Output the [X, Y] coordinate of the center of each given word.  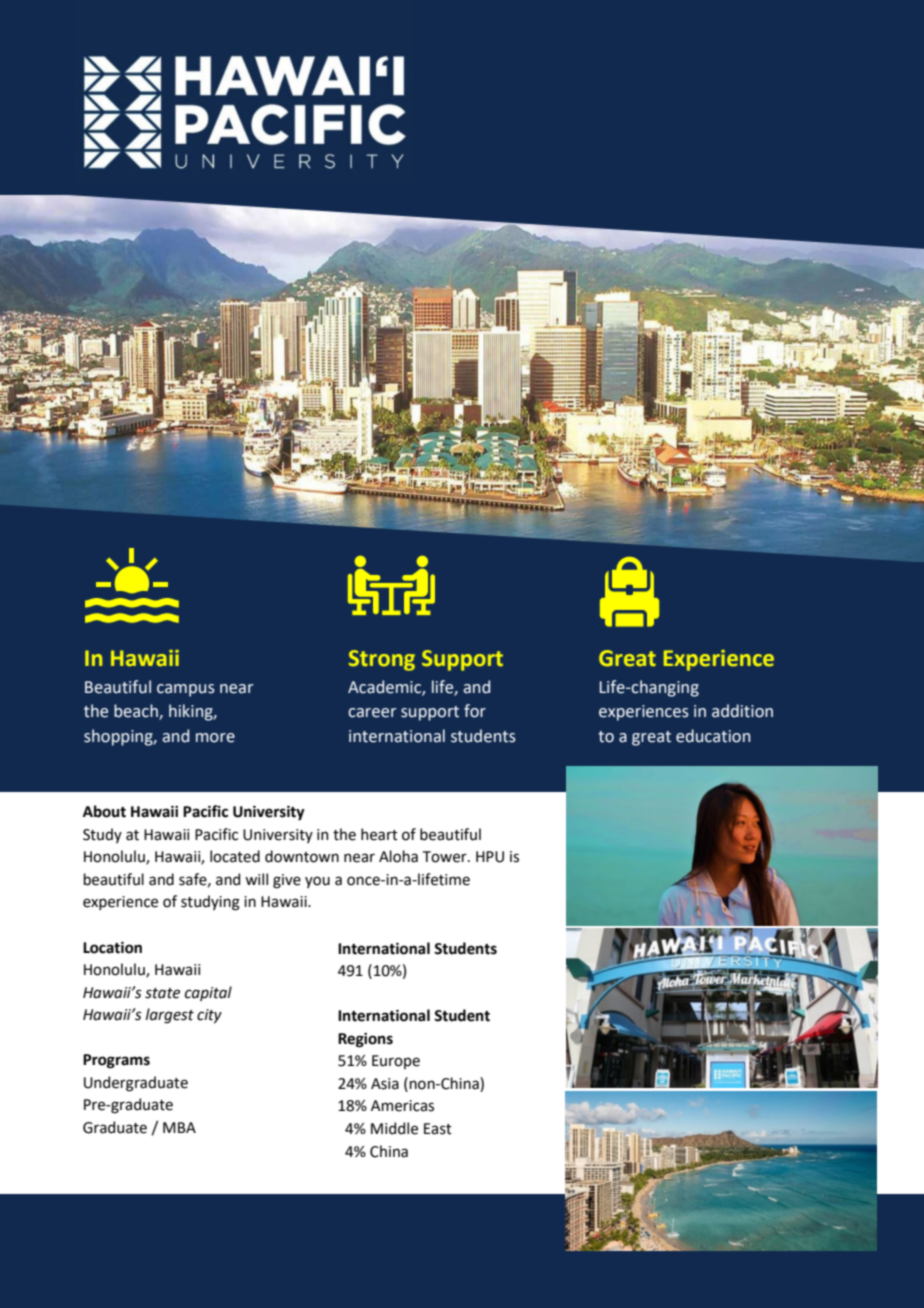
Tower [446, 857]
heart [379, 834]
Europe [396, 1062]
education [713, 736]
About [104, 811]
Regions [365, 1040]
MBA [179, 1127]
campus [186, 690]
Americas [402, 1106]
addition [742, 711]
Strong [382, 660]
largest [170, 1016]
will [256, 879]
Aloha [398, 856]
